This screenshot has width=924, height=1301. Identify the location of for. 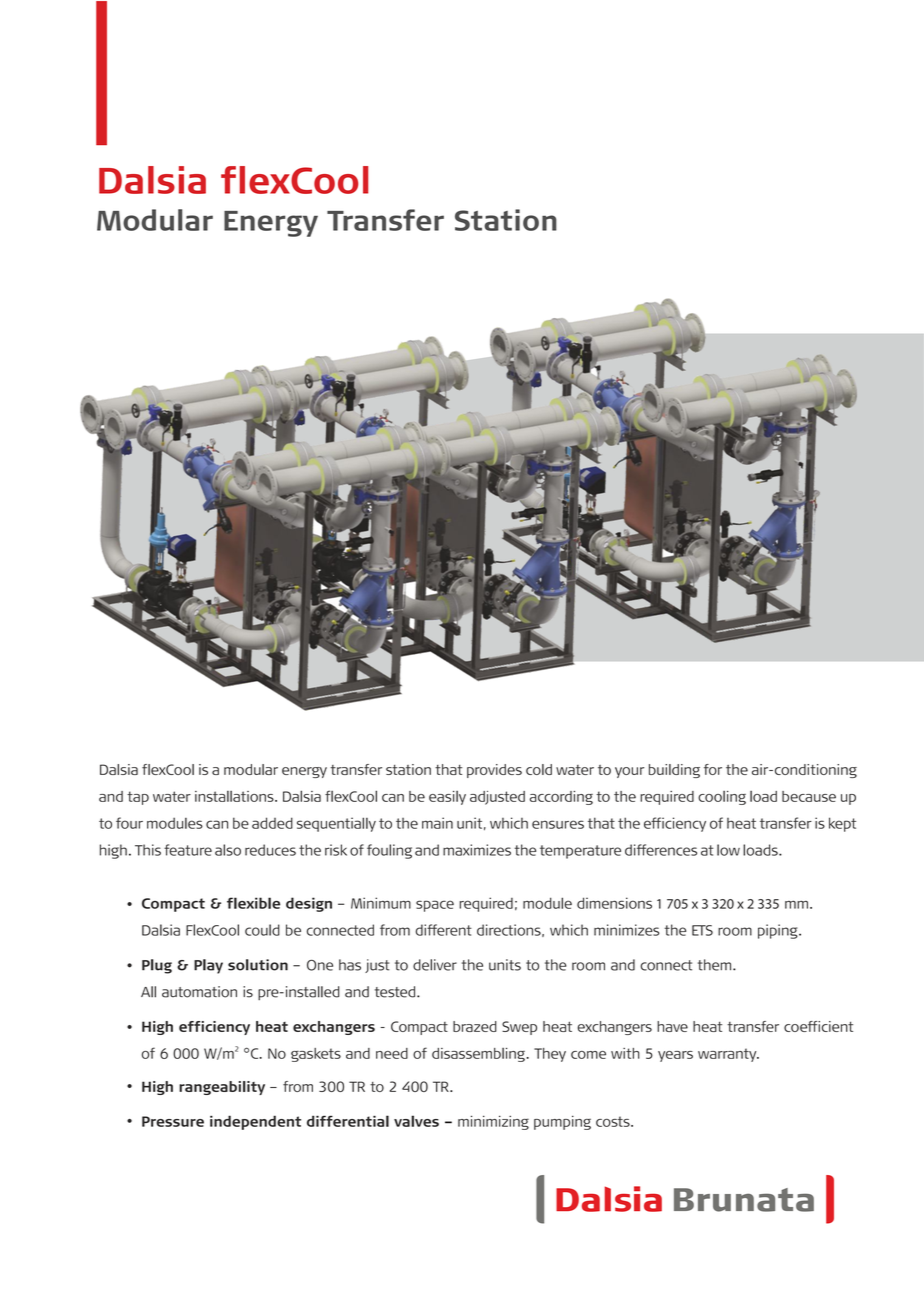
(713, 769).
